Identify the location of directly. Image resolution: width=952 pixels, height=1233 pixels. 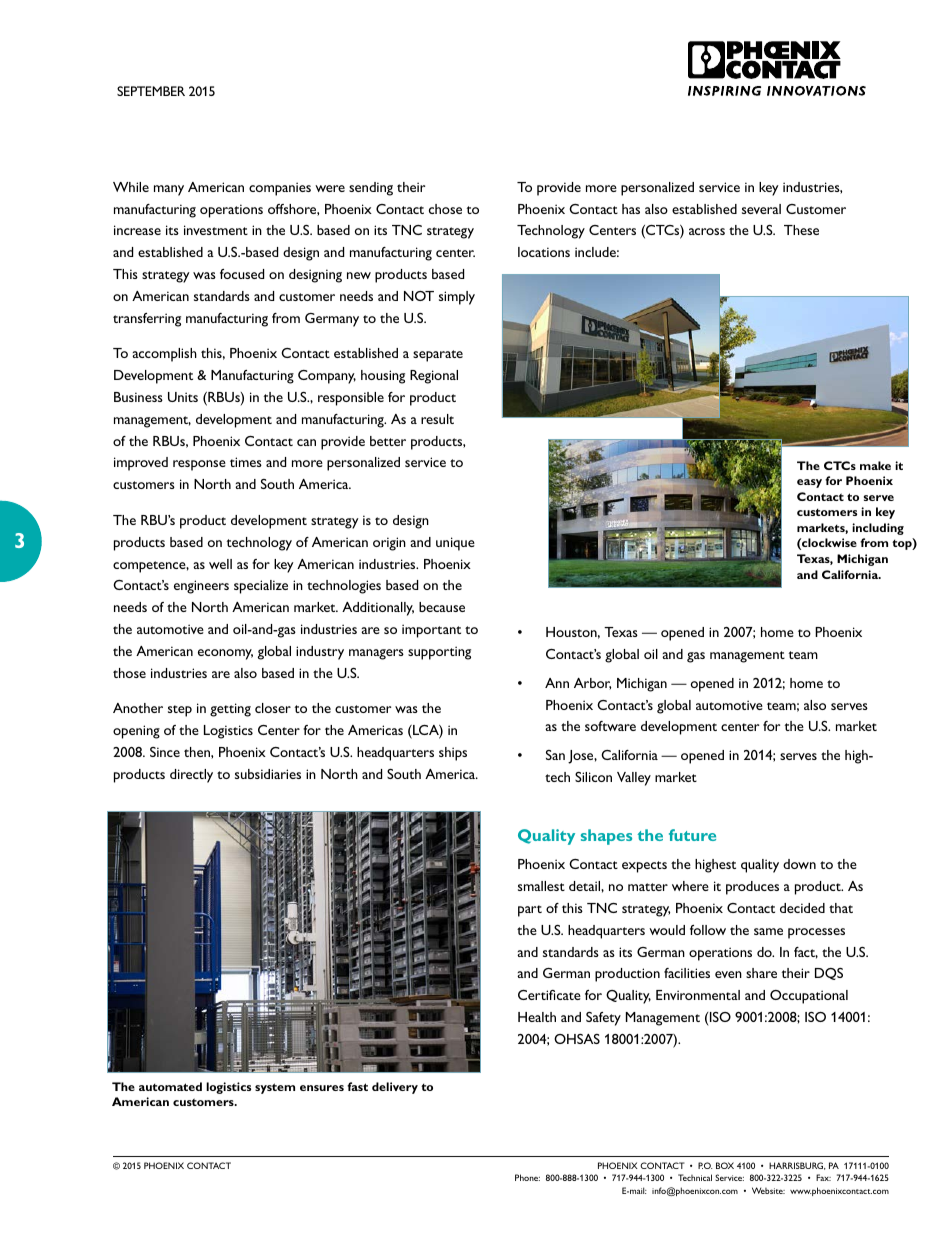
(191, 776).
